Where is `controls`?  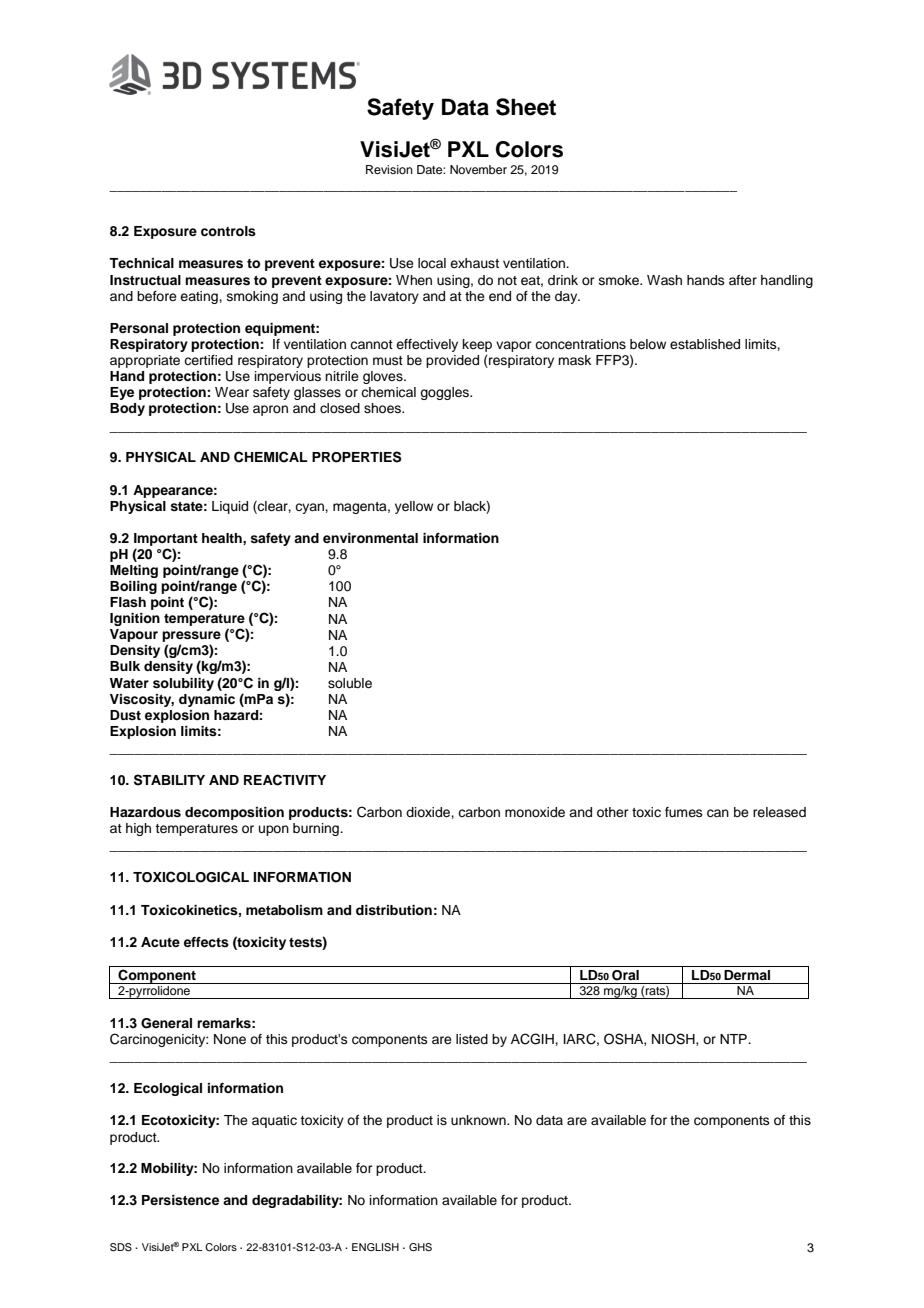
controls is located at coordinates (228, 231).
